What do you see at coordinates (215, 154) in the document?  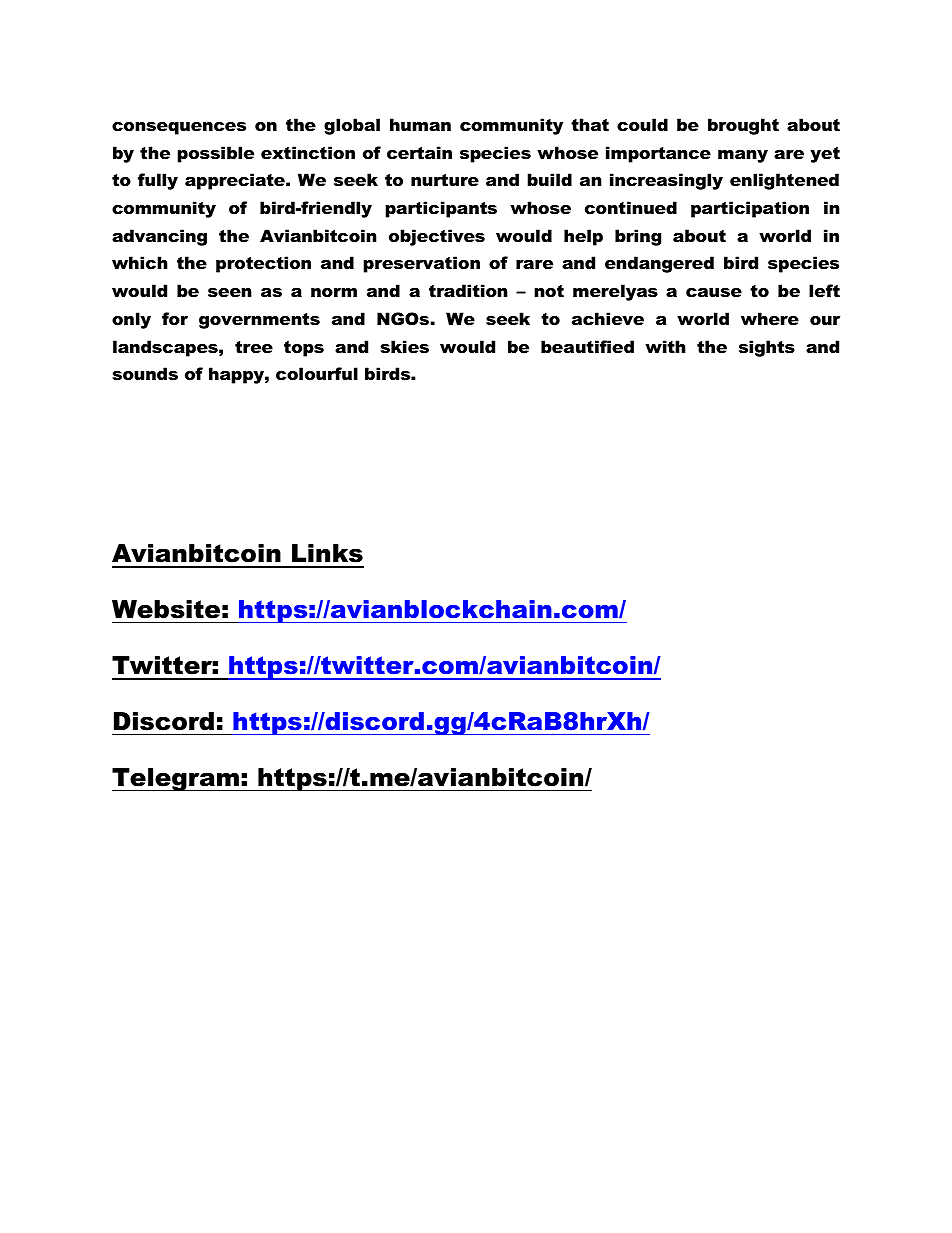 I see `possible` at bounding box center [215, 154].
